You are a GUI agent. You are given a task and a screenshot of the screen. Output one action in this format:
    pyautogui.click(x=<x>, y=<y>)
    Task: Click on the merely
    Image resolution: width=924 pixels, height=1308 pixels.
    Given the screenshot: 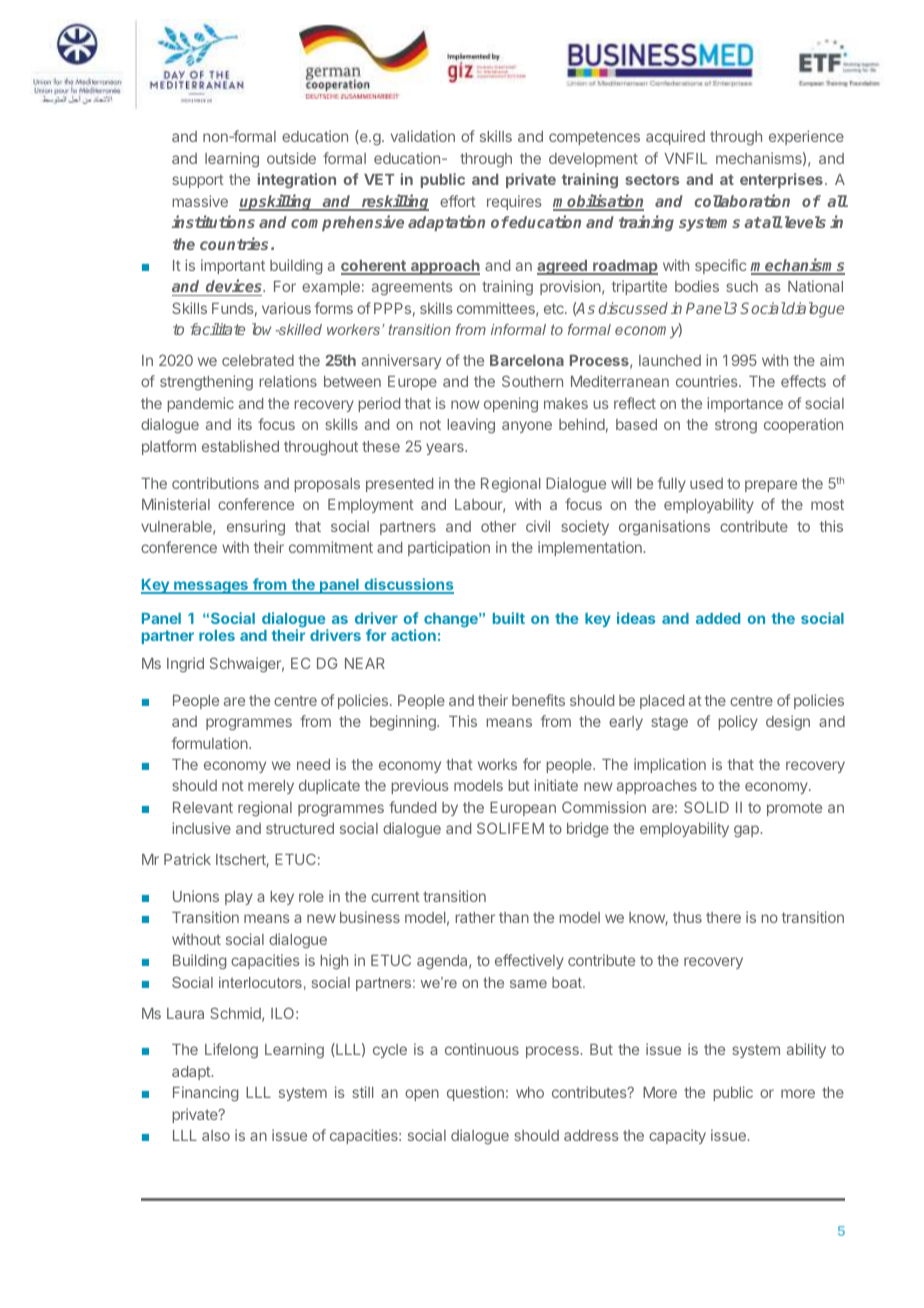 What is the action you would take?
    pyautogui.click(x=271, y=787)
